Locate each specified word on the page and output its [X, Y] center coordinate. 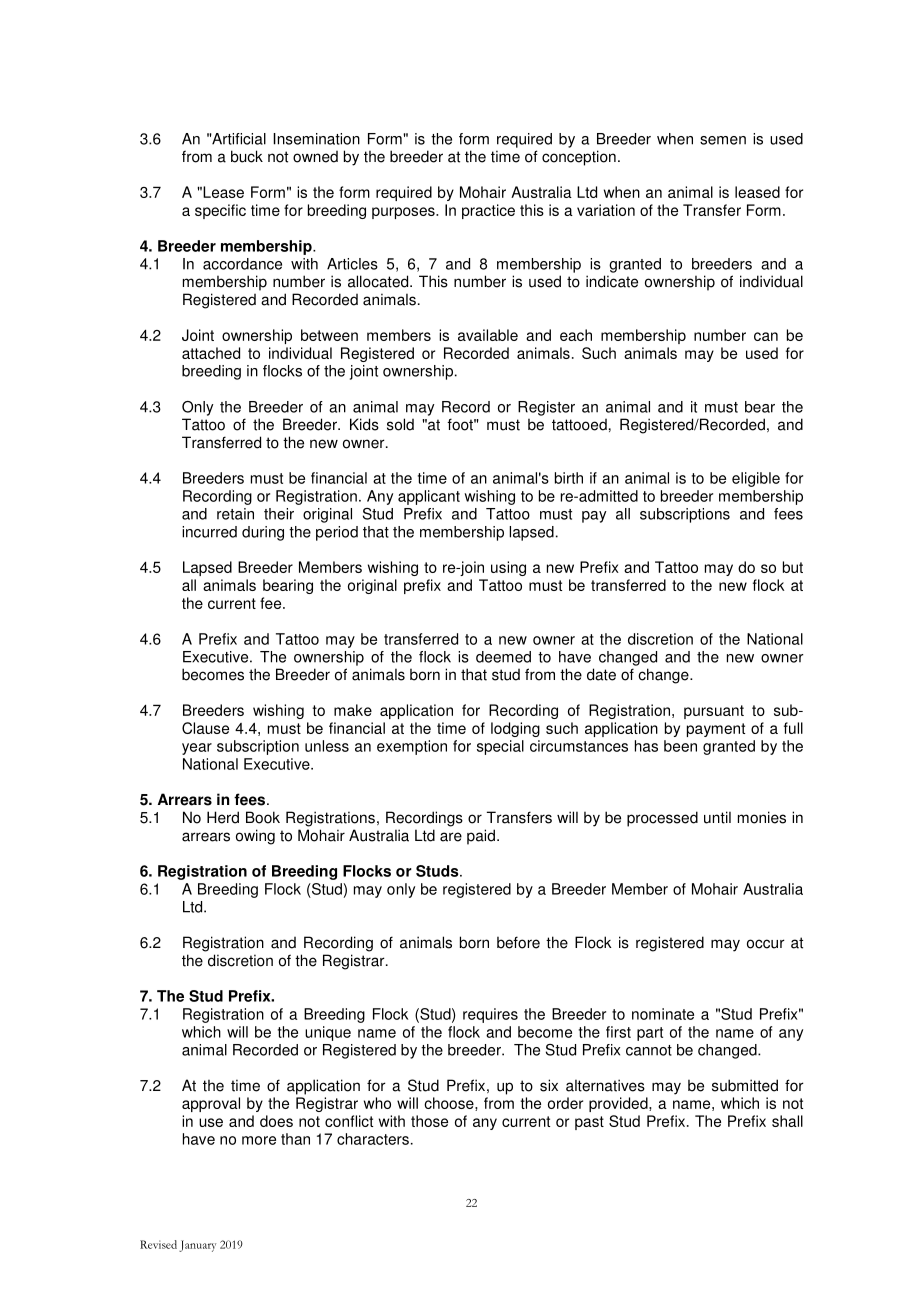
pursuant [714, 712]
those [429, 1121]
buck [247, 156]
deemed [503, 657]
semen [723, 140]
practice [488, 211]
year [197, 749]
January [197, 1246]
